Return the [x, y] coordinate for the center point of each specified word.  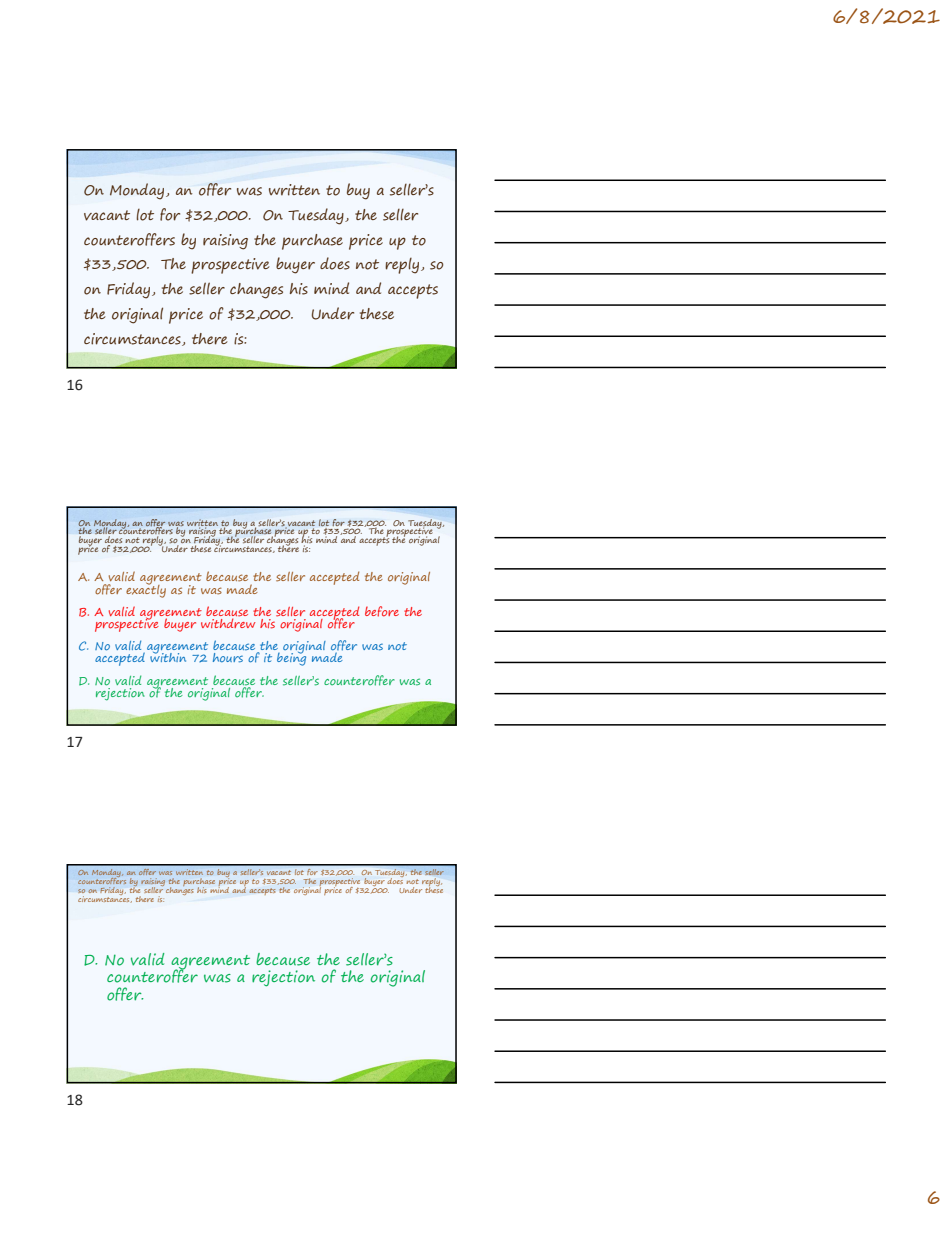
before [382, 611]
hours [228, 658]
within [168, 656]
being [291, 658]
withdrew [228, 622]
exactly [146, 590]
